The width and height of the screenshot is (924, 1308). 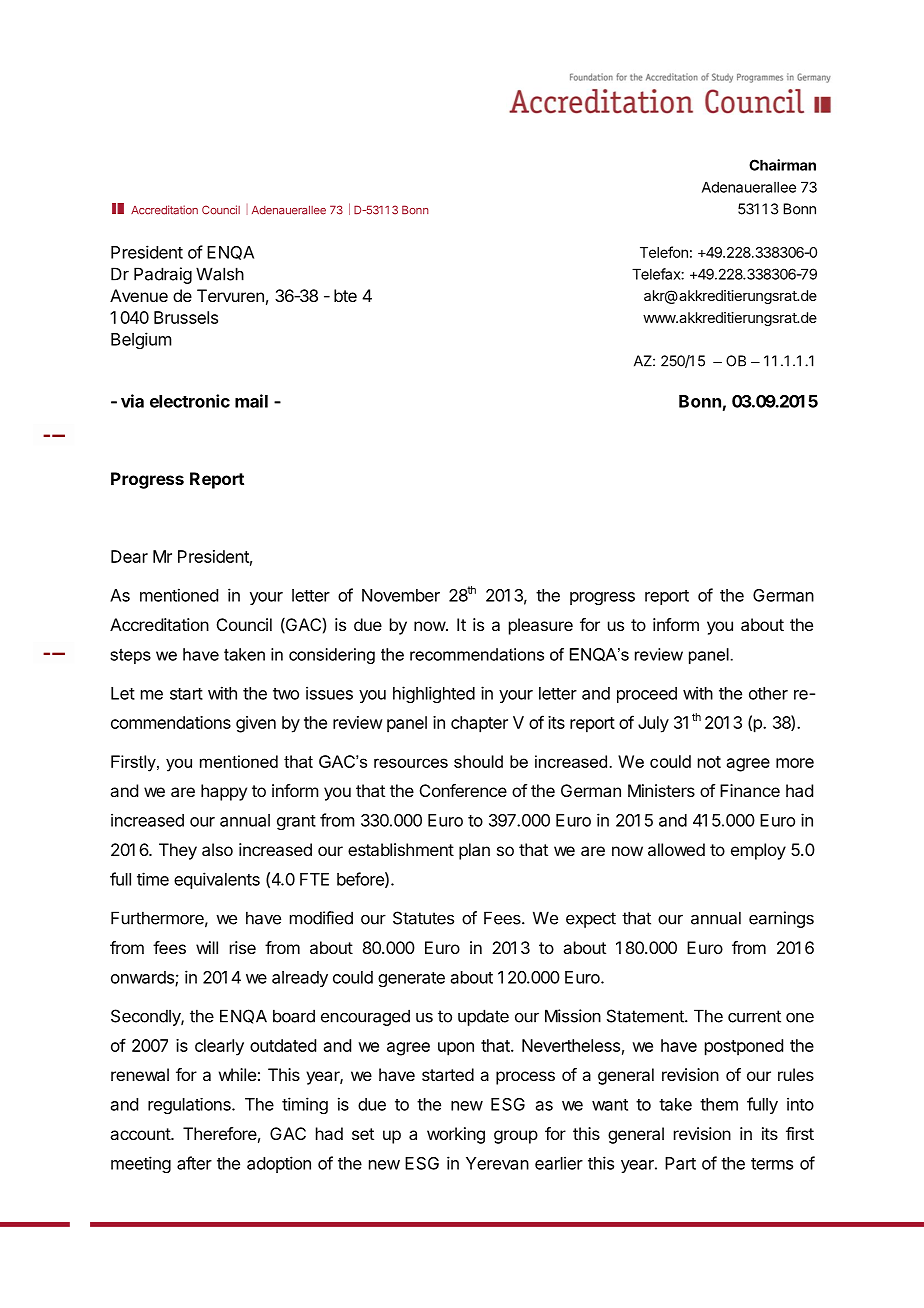 What do you see at coordinates (129, 556) in the screenshot?
I see `Dear` at bounding box center [129, 556].
